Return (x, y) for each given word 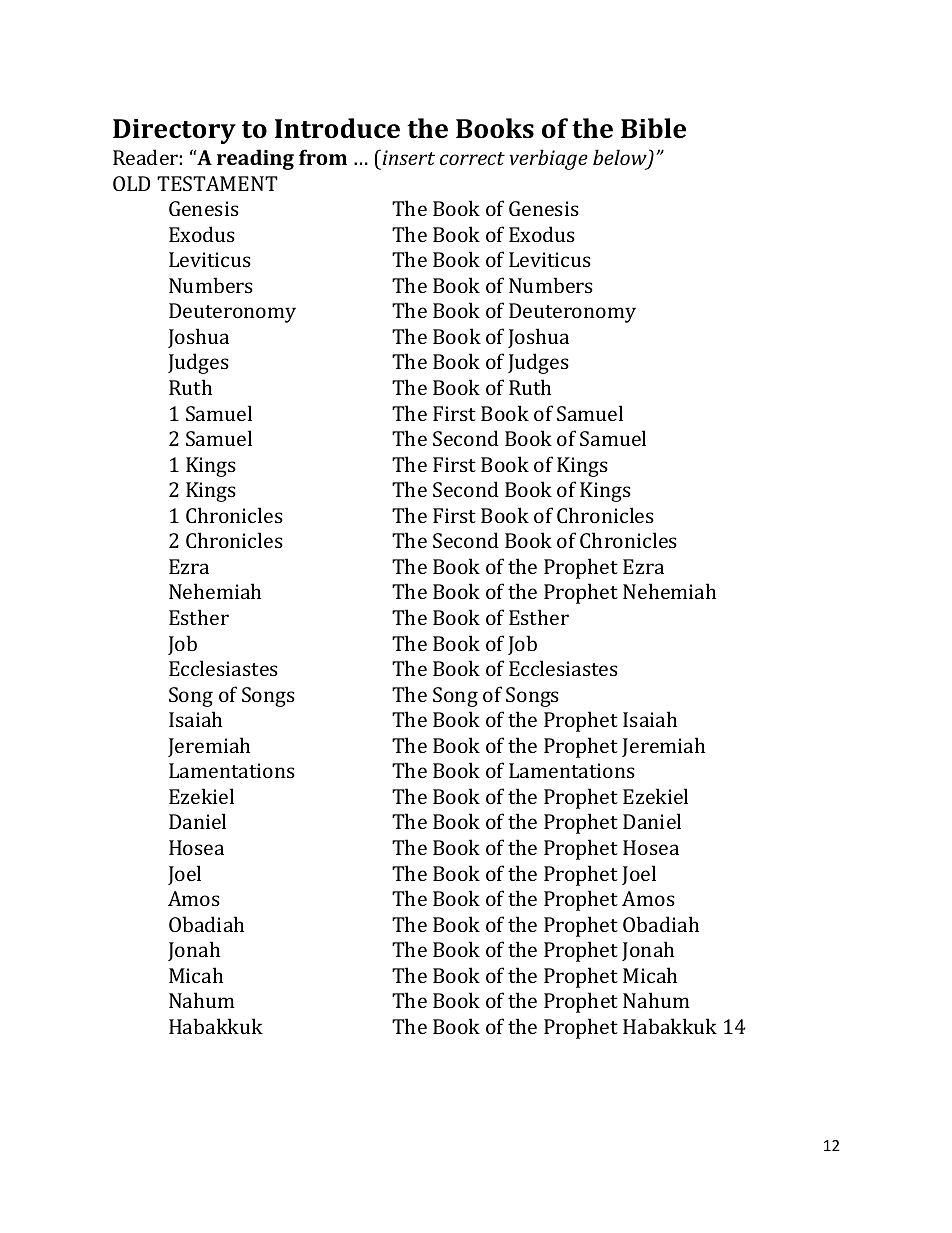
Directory (174, 131)
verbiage (549, 159)
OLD (131, 183)
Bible (653, 128)
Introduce (337, 128)
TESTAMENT (217, 183)
